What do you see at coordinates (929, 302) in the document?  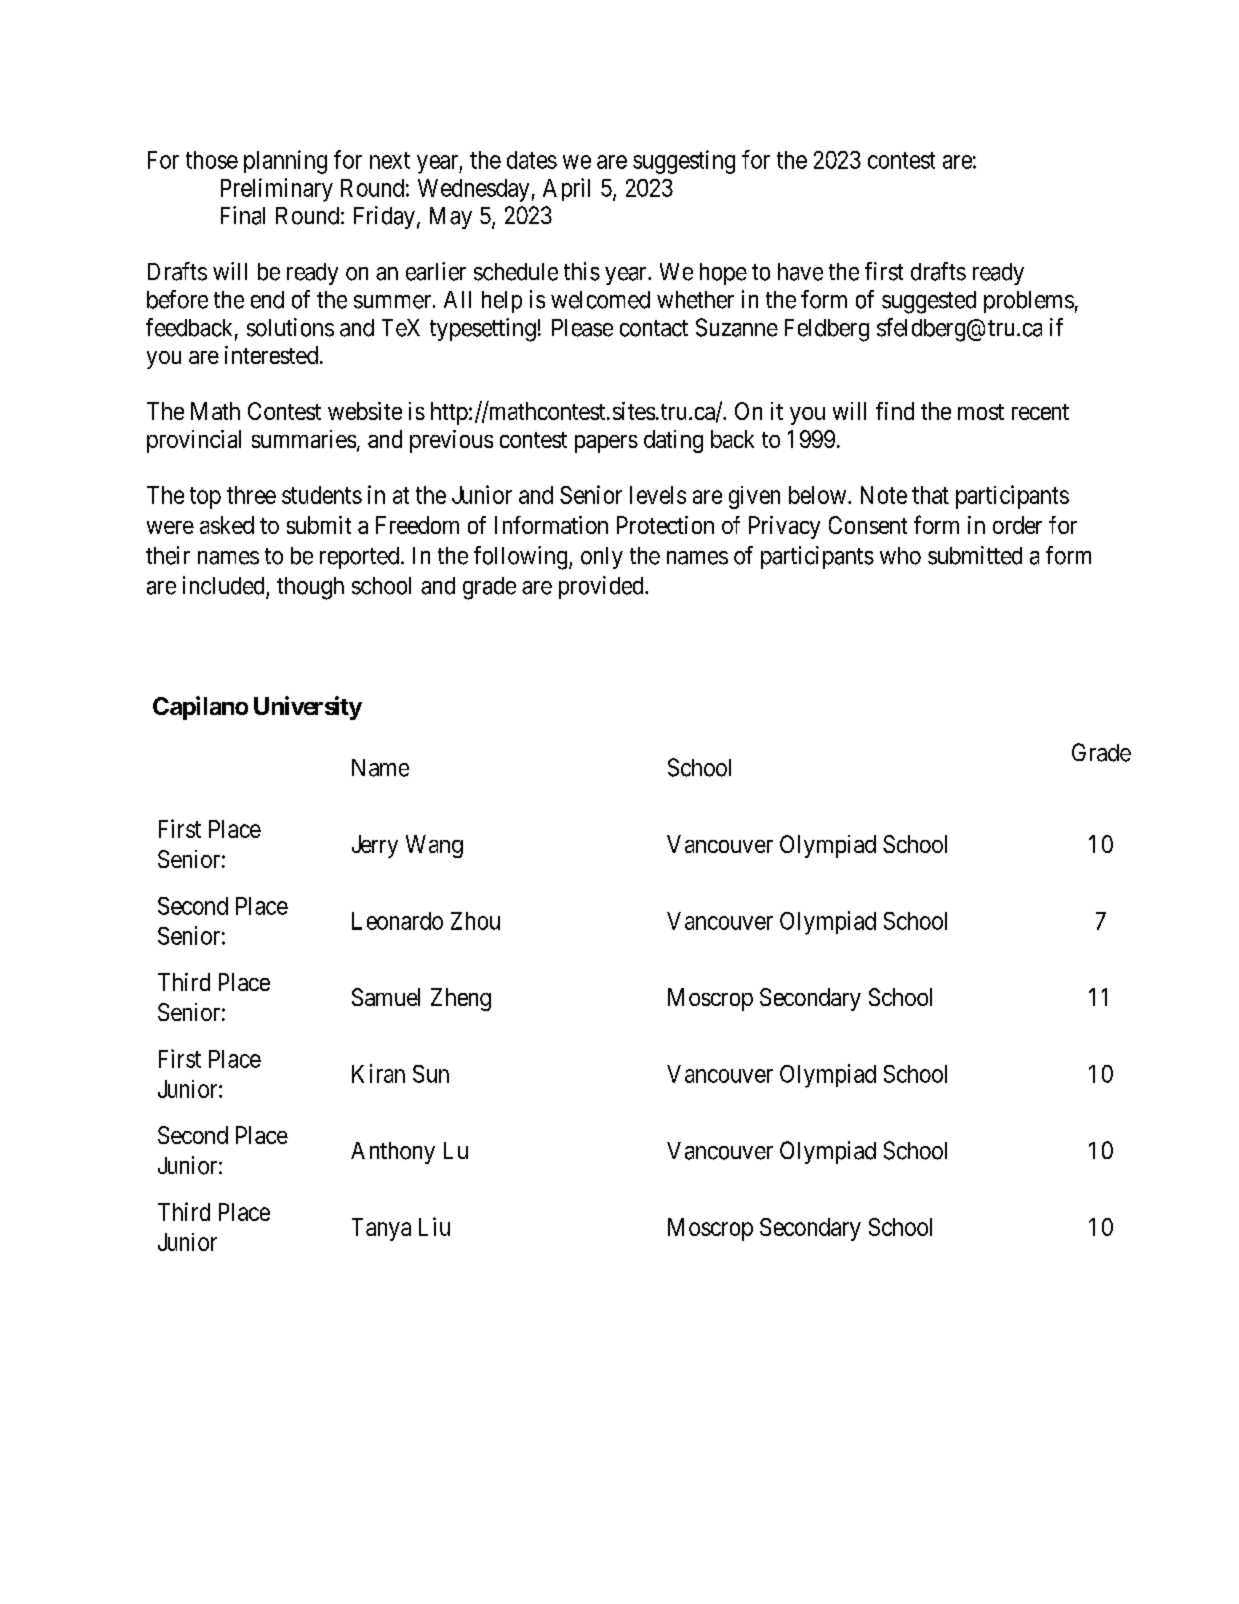 I see `suggested` at bounding box center [929, 302].
